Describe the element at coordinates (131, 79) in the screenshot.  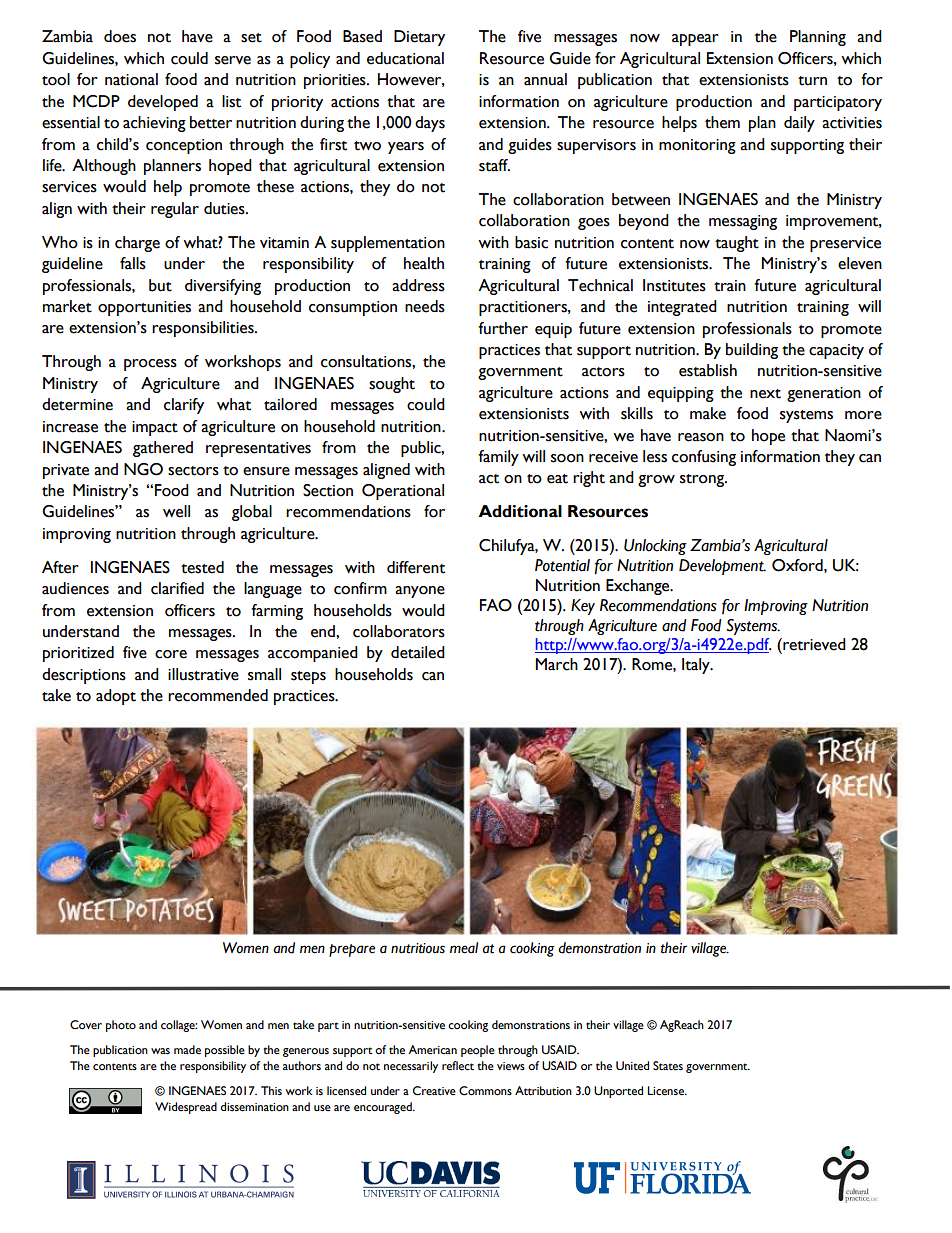
I see `national` at that location.
